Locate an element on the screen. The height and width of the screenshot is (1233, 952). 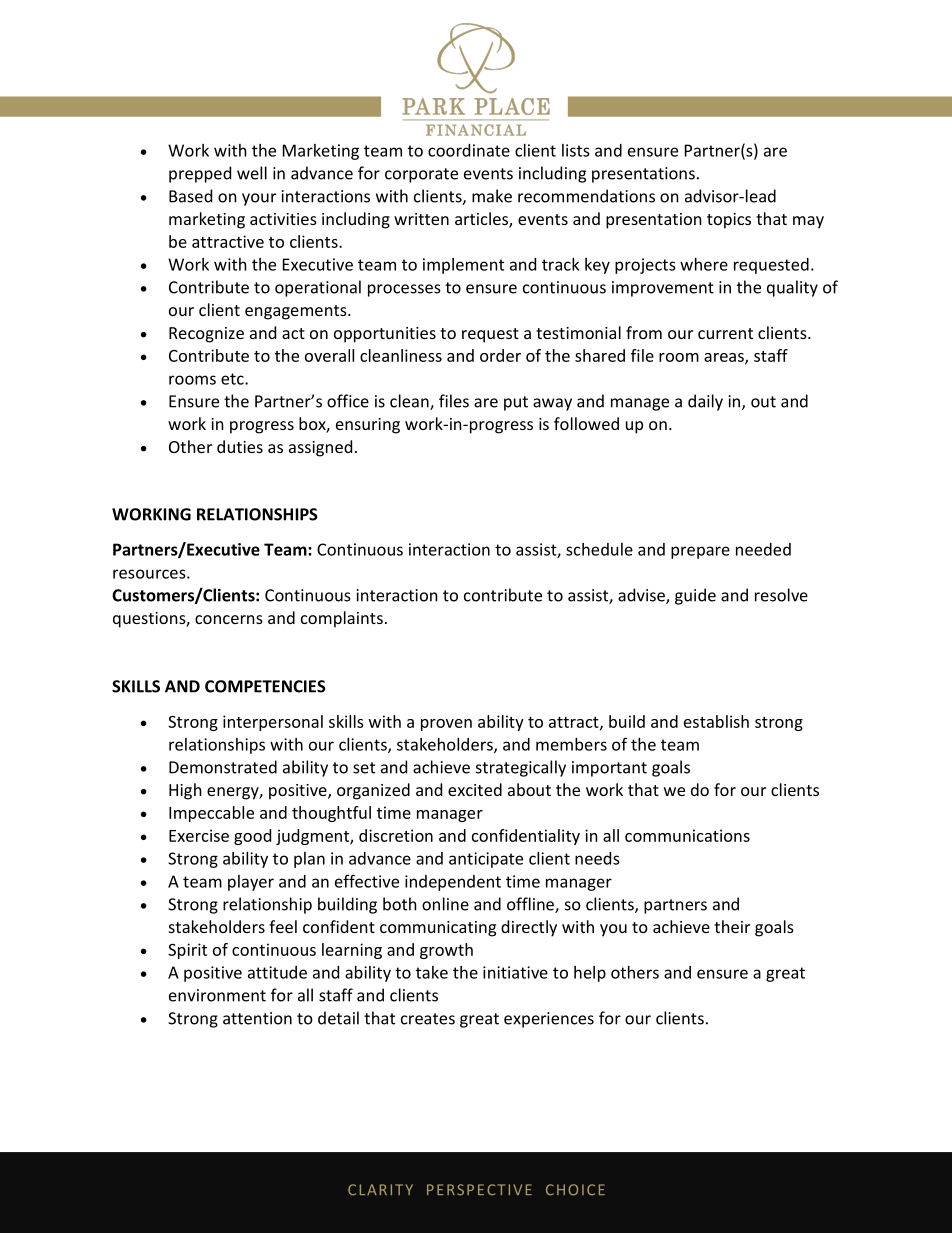
duties is located at coordinates (240, 446).
